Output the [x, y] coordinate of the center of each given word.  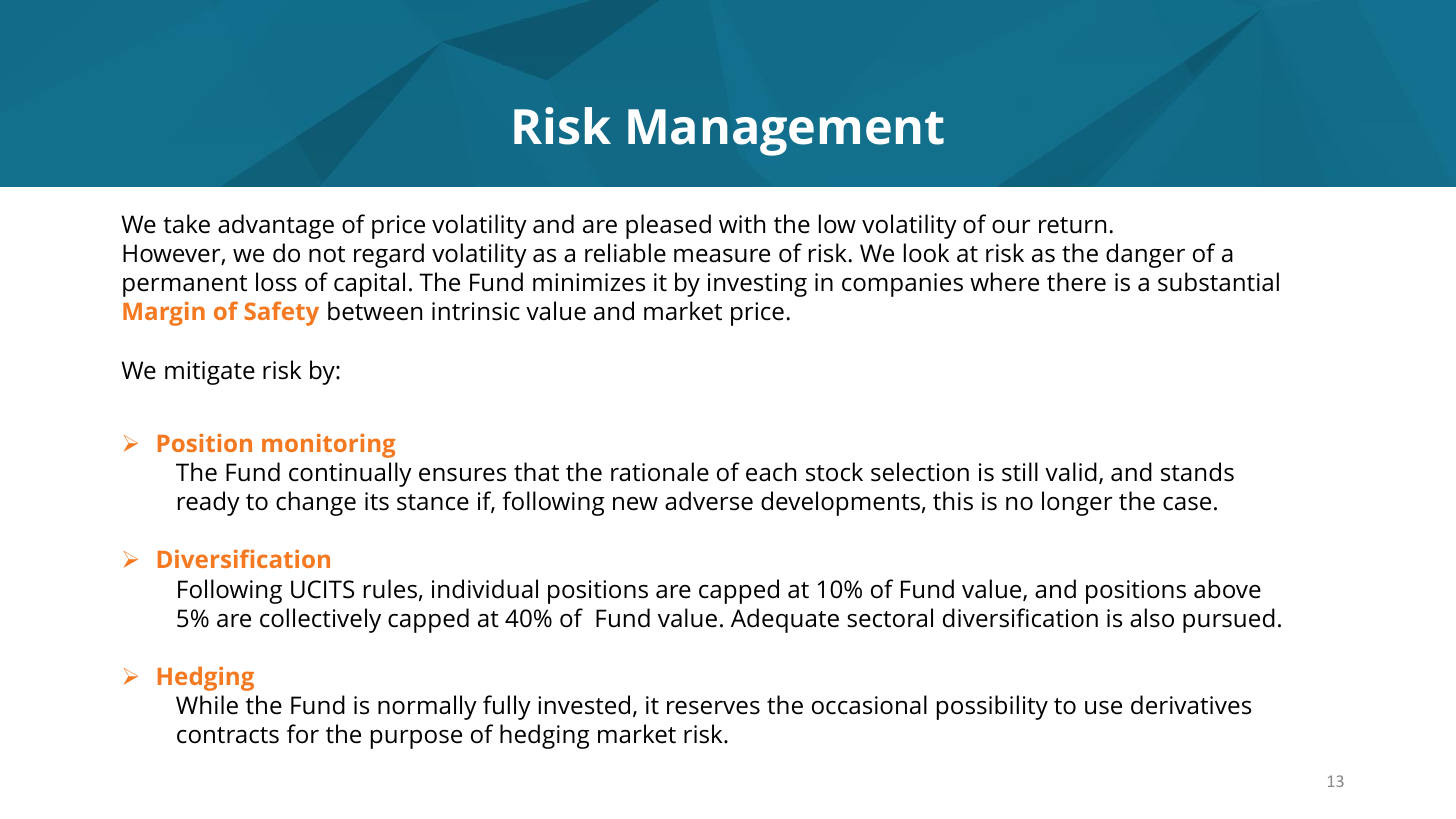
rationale [660, 472]
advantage [276, 226]
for [303, 734]
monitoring [329, 446]
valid [1071, 472]
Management [786, 132]
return [1072, 225]
